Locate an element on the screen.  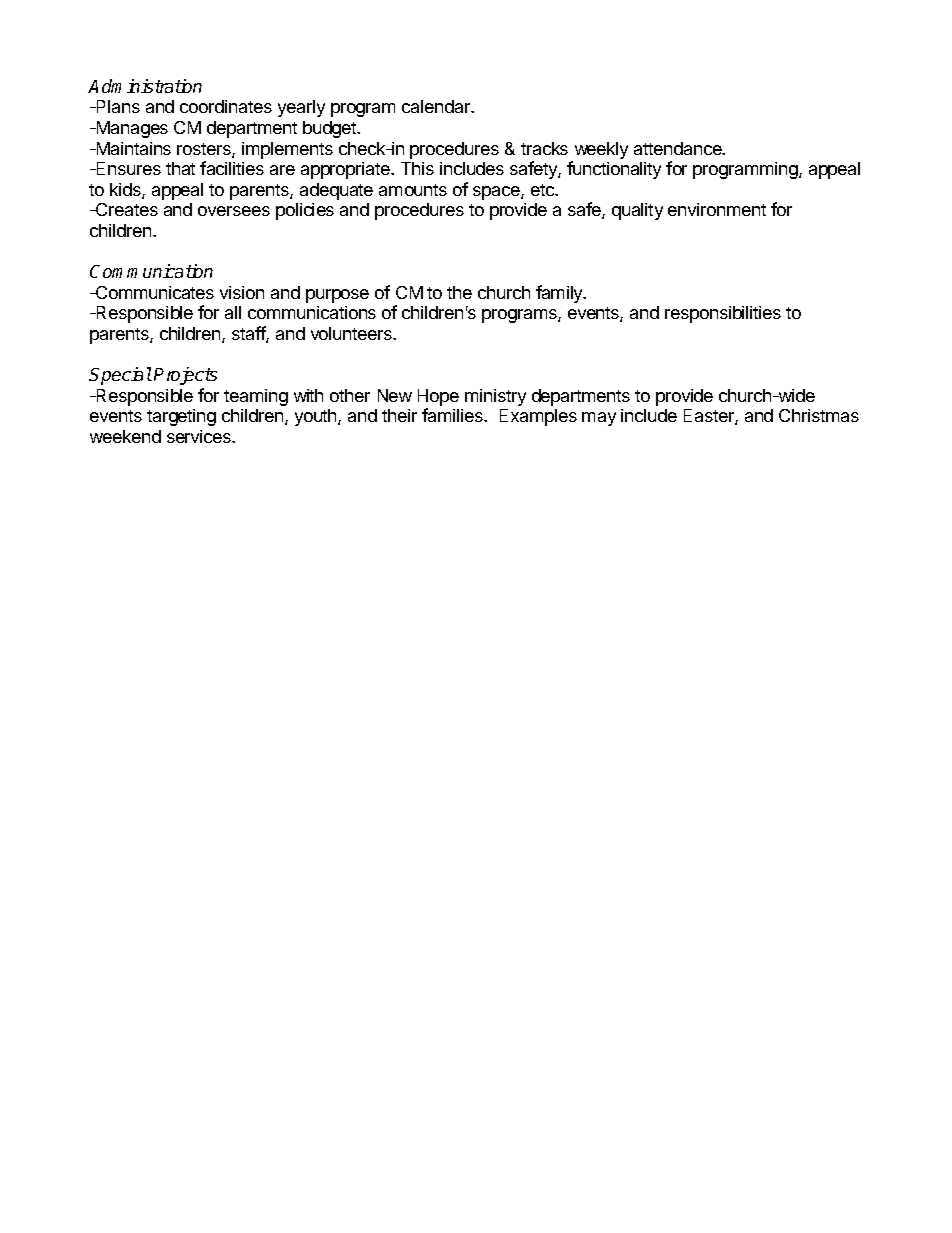
targeting is located at coordinates (181, 417).
